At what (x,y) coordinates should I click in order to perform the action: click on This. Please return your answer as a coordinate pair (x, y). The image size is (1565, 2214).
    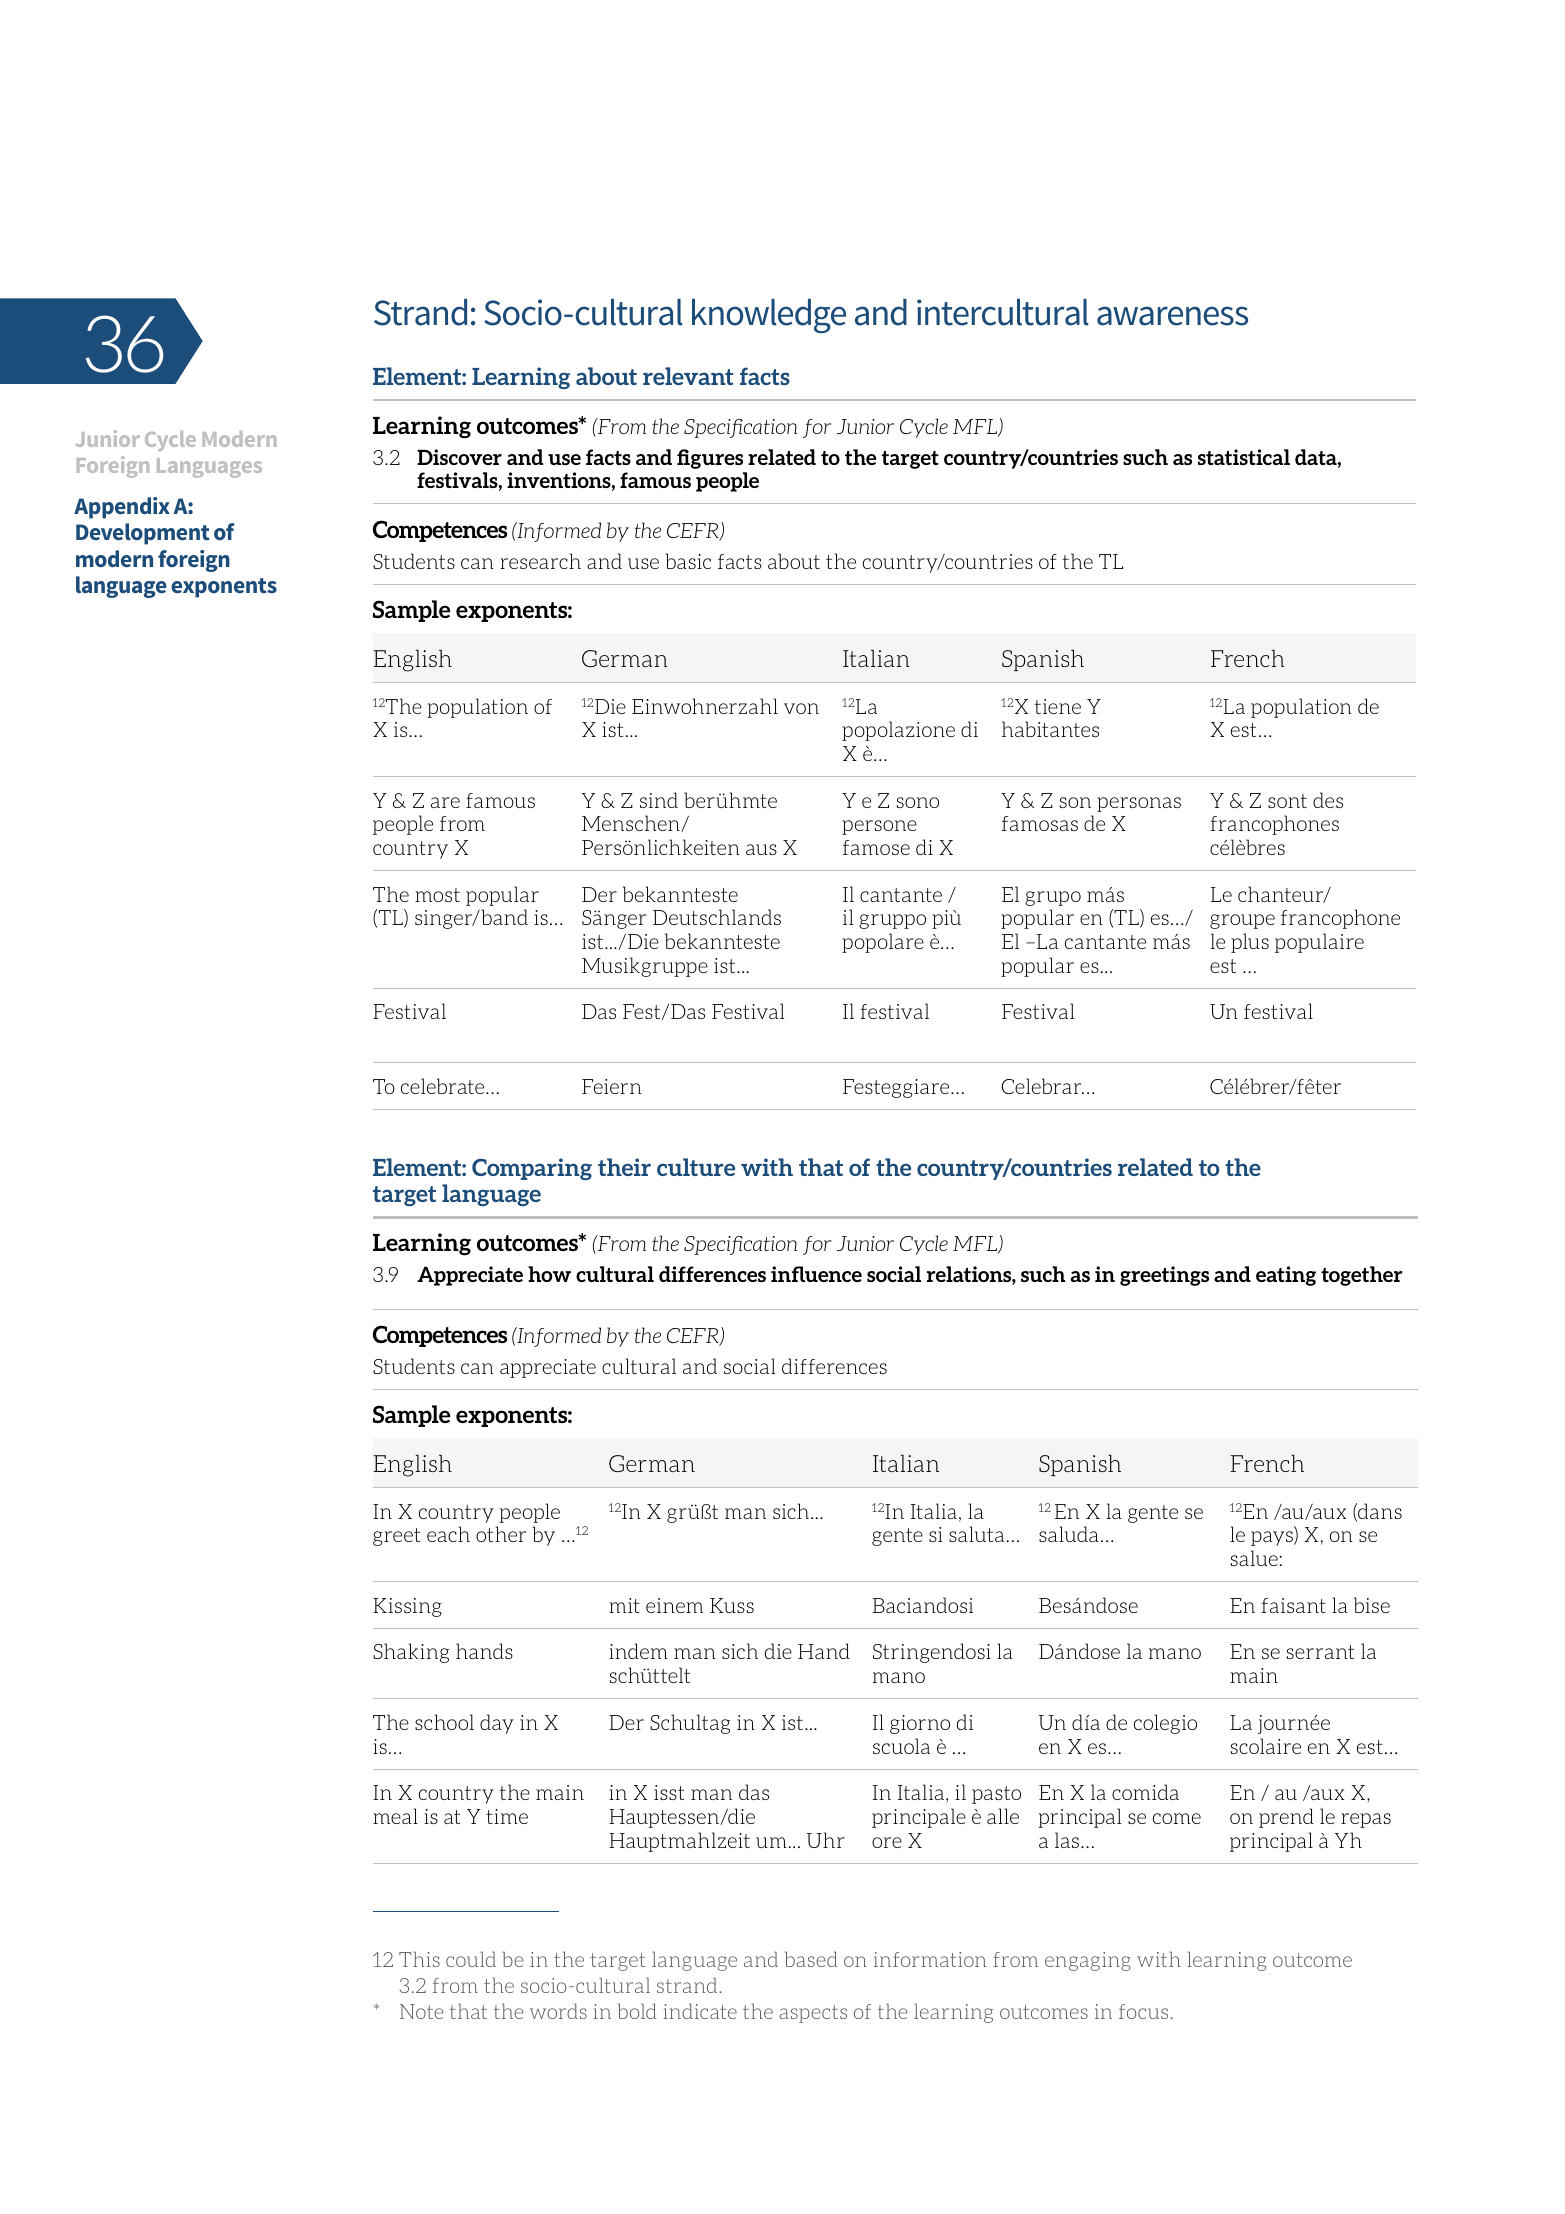
    Looking at the image, I should click on (419, 1959).
